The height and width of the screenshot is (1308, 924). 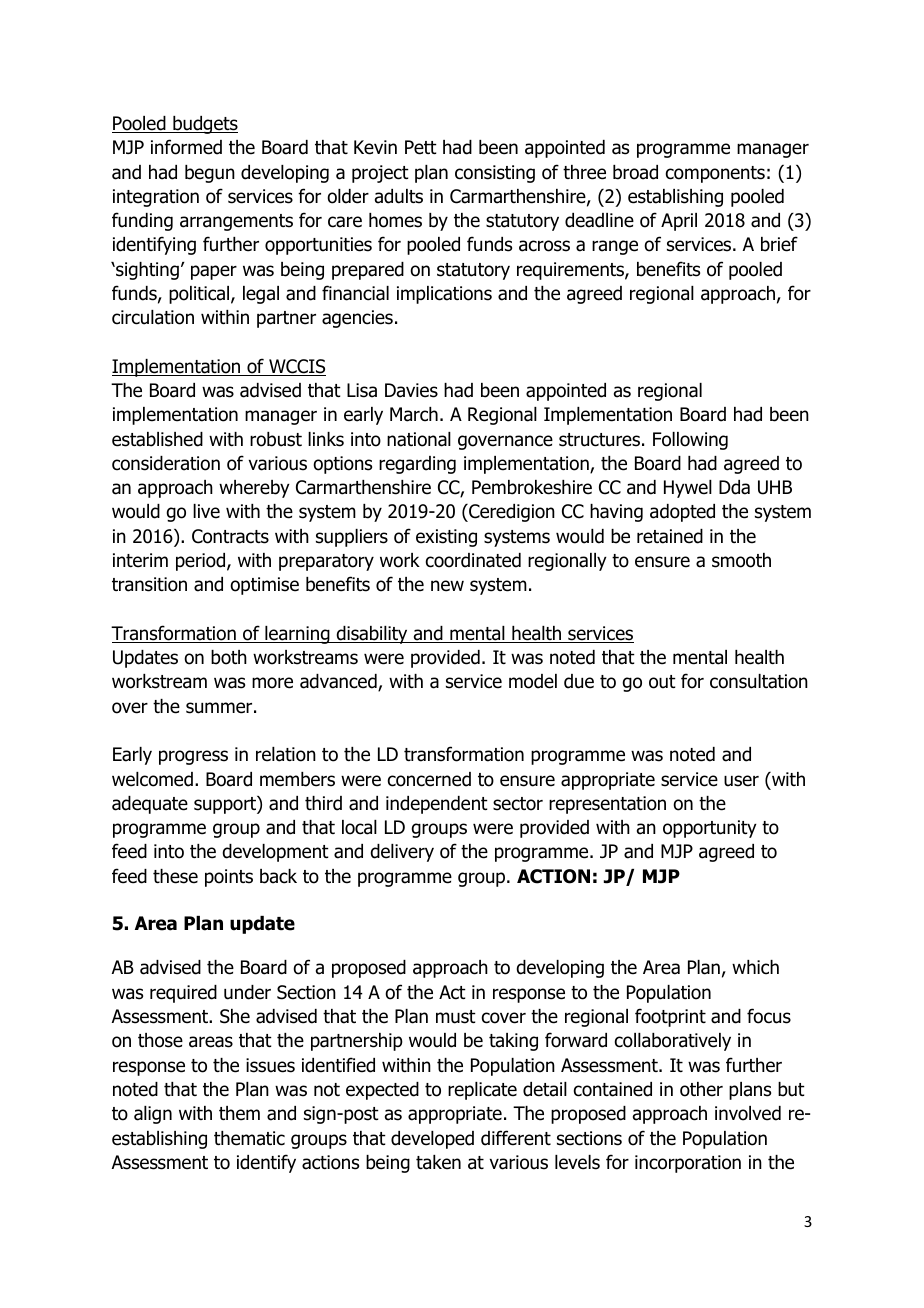 What do you see at coordinates (417, 465) in the screenshot?
I see `regarding` at bounding box center [417, 465].
